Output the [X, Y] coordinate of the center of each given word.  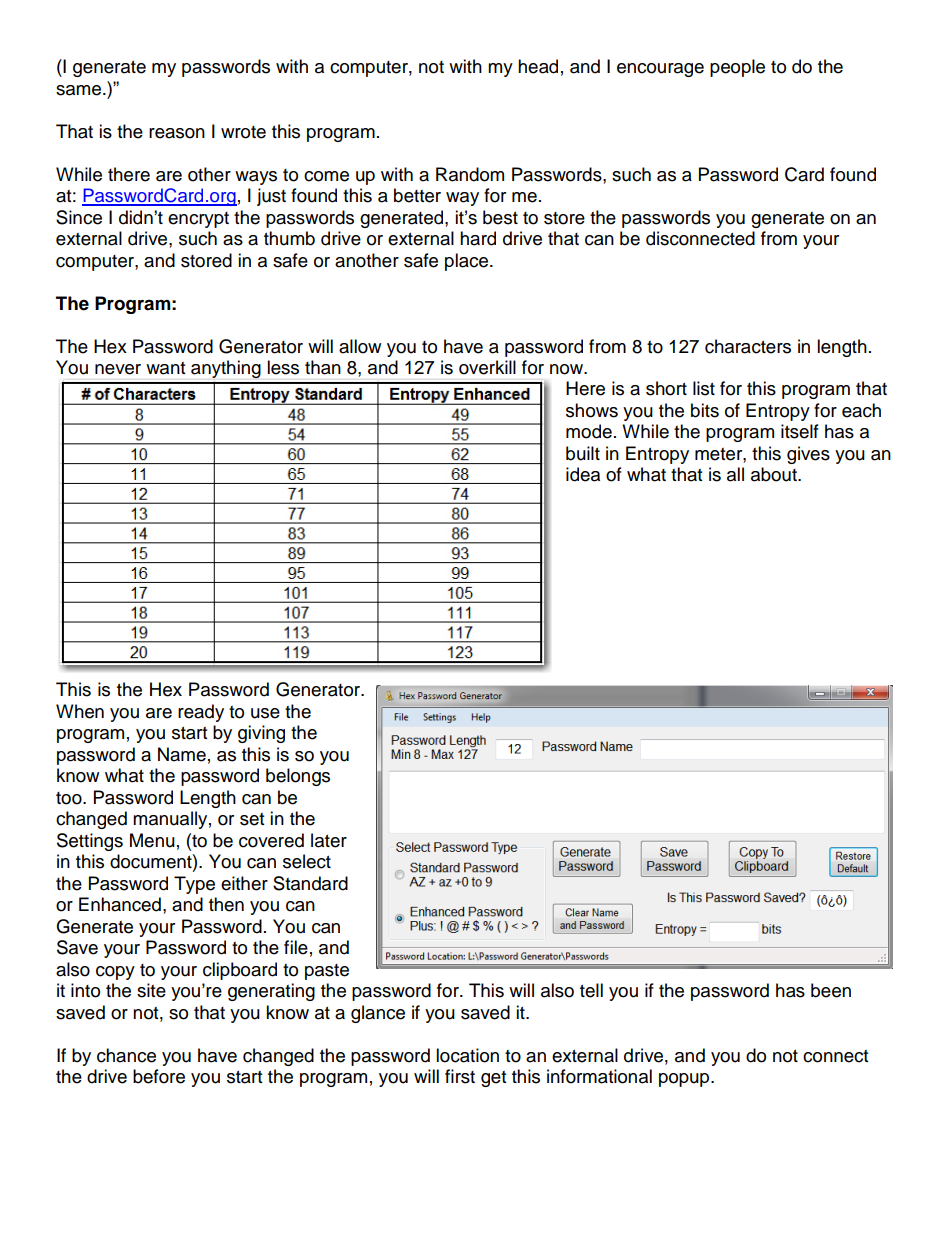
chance [126, 1055]
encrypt [198, 220]
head [538, 66]
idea [583, 474]
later [329, 840]
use [265, 713]
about [775, 474]
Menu [152, 840]
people [737, 68]
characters [748, 346]
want [165, 368]
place [468, 262]
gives [808, 455]
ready [201, 713]
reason [177, 133]
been [831, 990]
